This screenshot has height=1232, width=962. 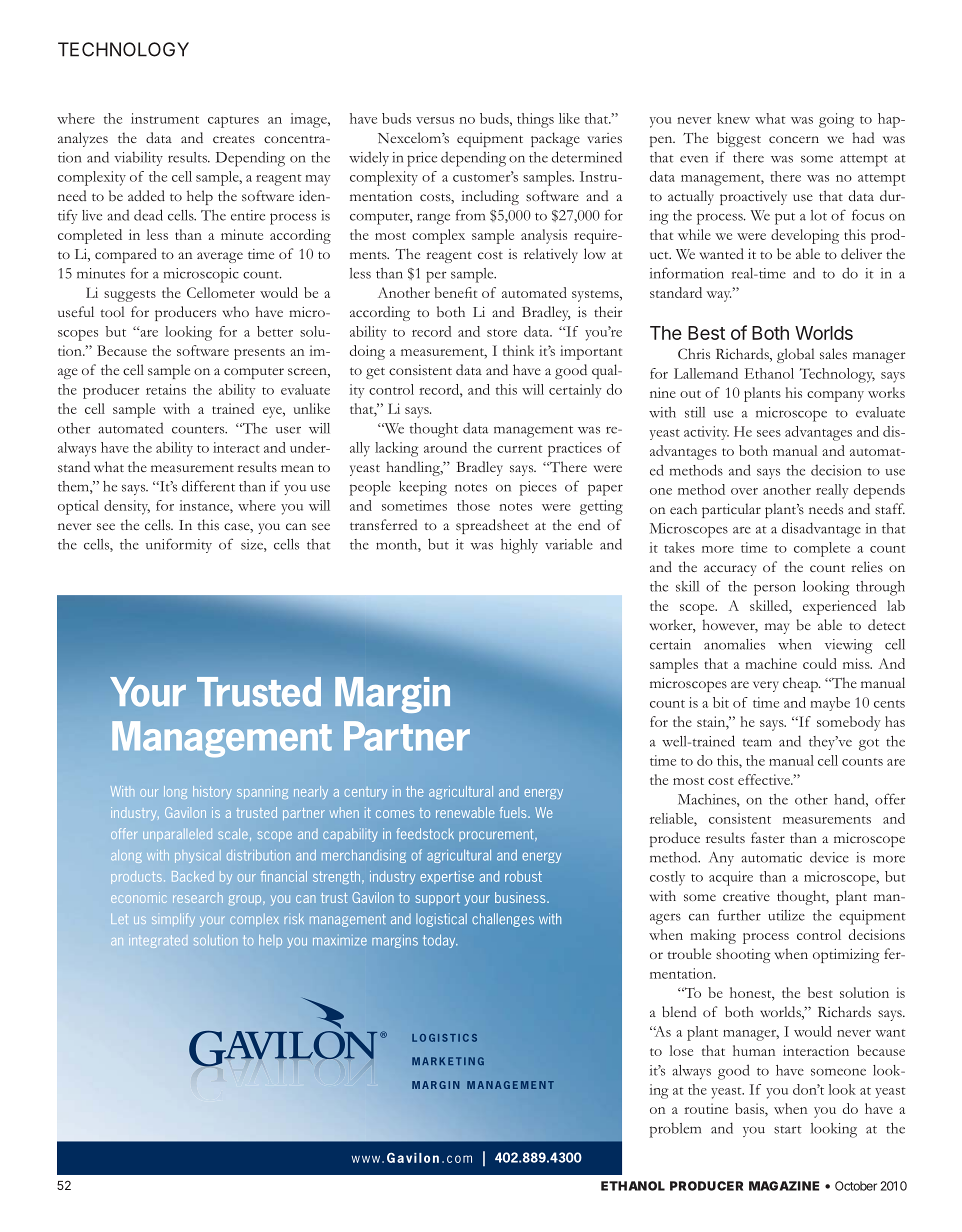 I want to click on over, so click(x=744, y=491).
